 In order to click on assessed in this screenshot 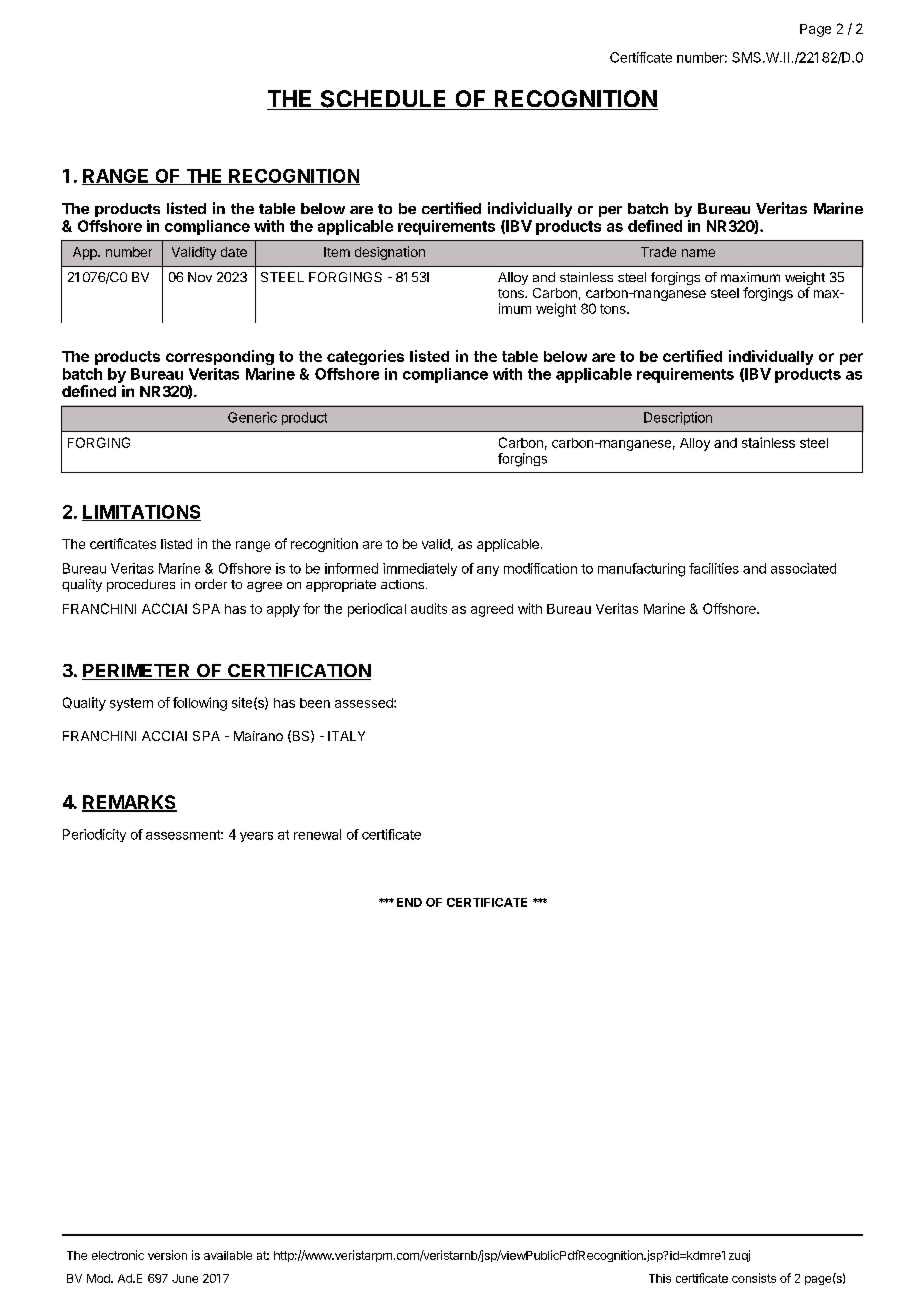, I will do `click(365, 703)`.
